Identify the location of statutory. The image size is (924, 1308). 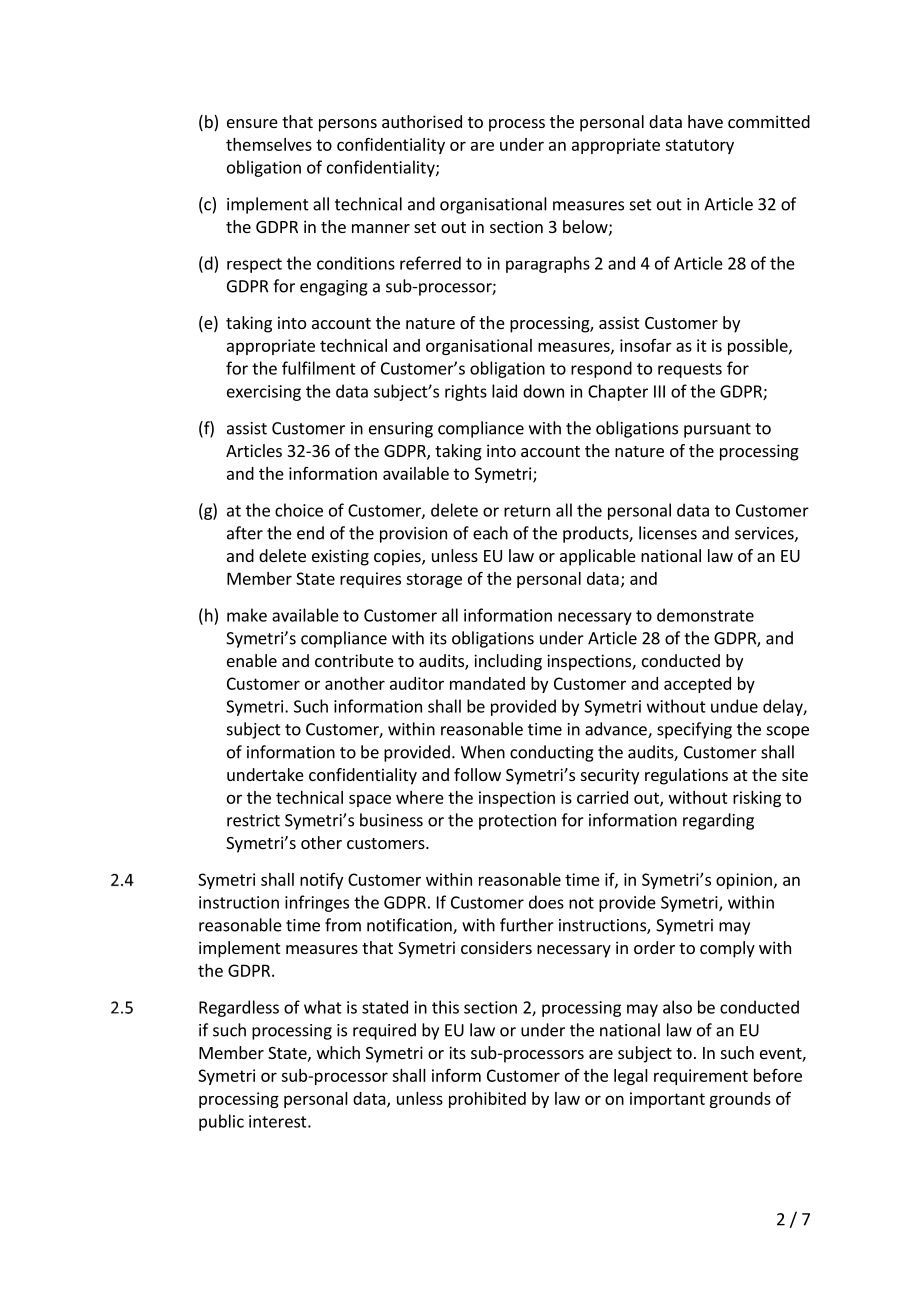
(699, 146).
